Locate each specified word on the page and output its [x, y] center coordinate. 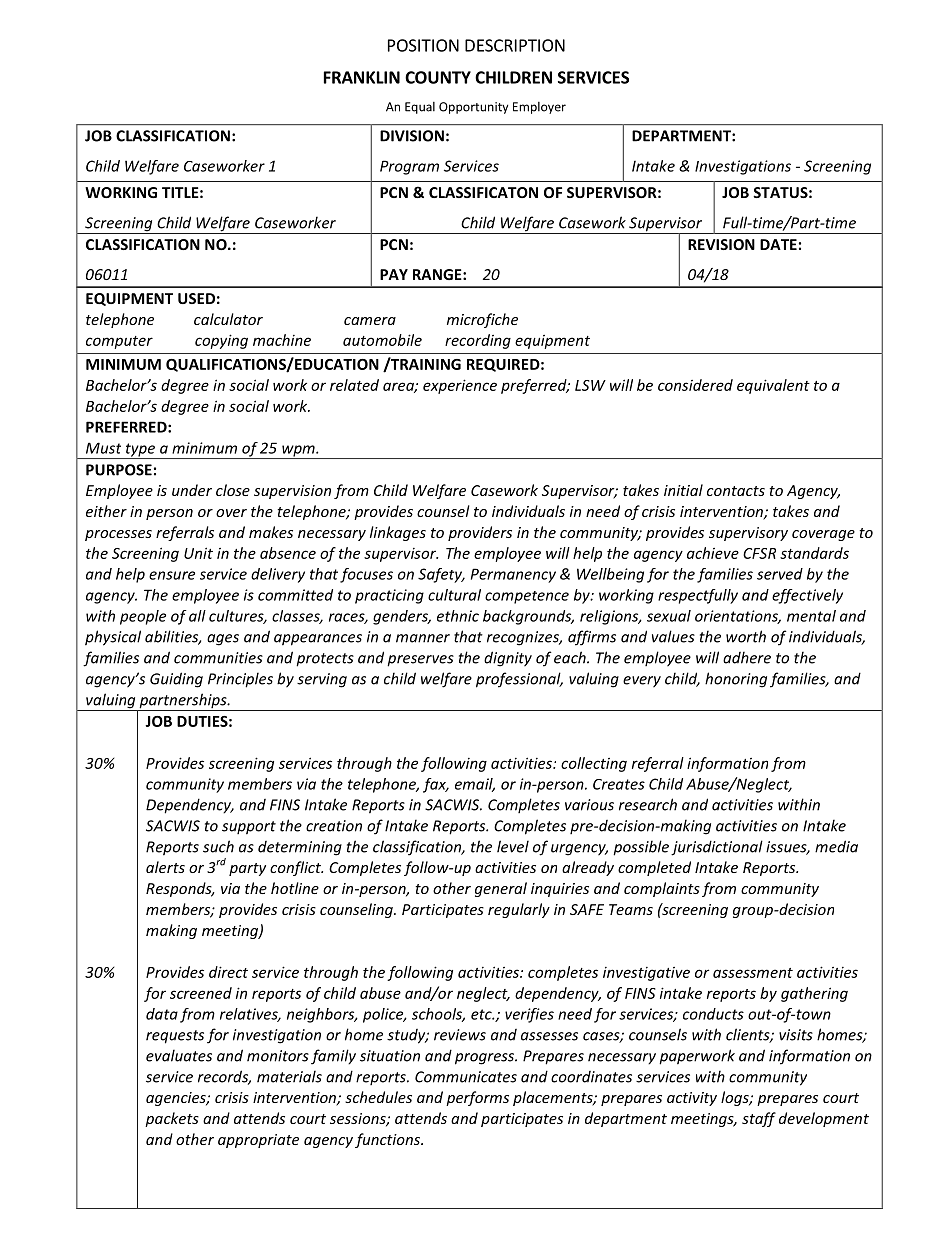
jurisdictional [717, 848]
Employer [539, 108]
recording [478, 341]
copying [221, 341]
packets [172, 1119]
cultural [454, 595]
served [780, 574]
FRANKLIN [362, 77]
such [218, 846]
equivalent [773, 386]
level [513, 846]
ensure [172, 575]
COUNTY [438, 77]
